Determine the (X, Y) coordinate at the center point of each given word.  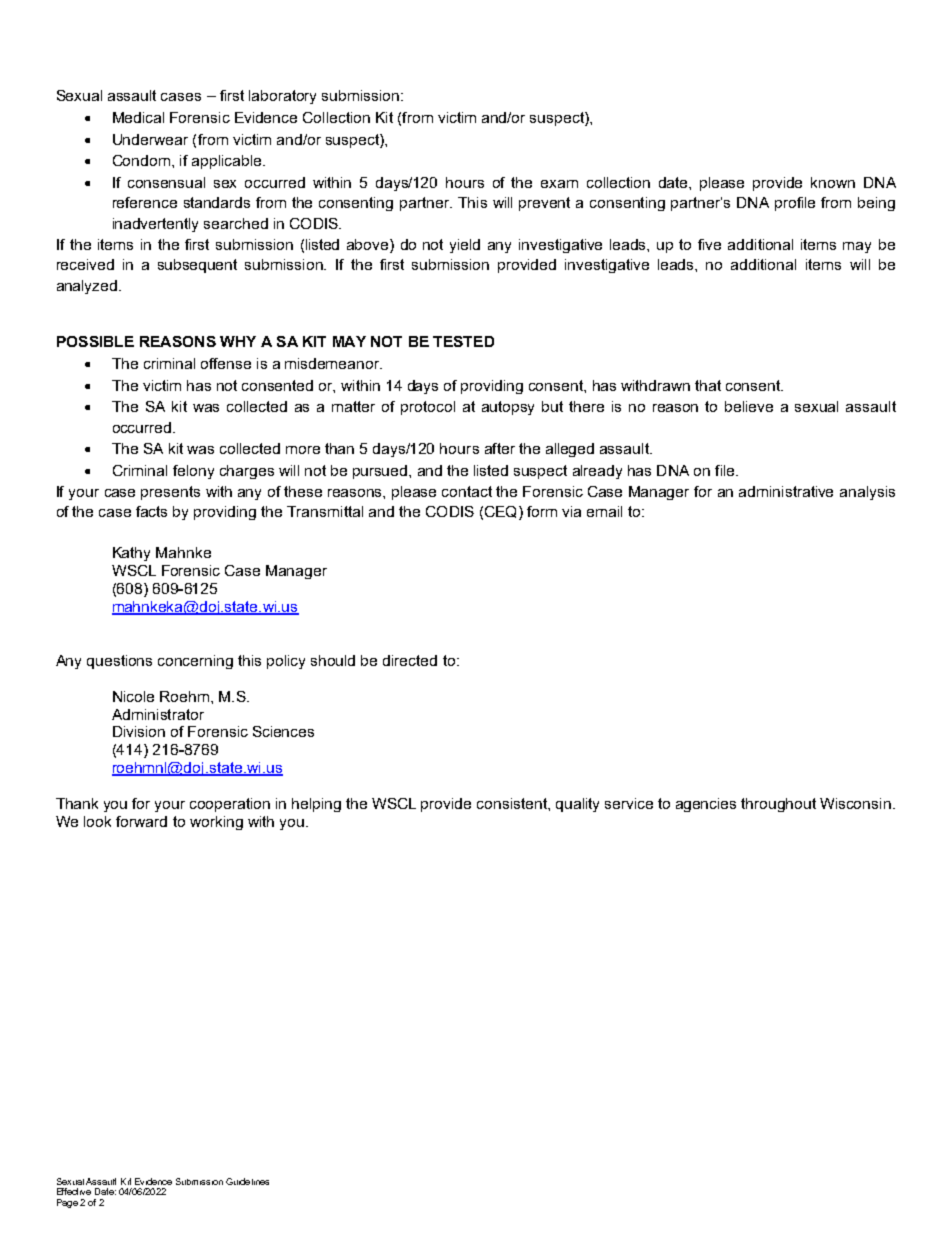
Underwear (150, 139)
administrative (786, 491)
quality (577, 805)
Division (139, 731)
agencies (706, 805)
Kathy (131, 554)
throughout (778, 805)
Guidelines (247, 1181)
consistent (513, 803)
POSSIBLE (95, 341)
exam (559, 184)
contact (467, 491)
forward (141, 821)
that (708, 385)
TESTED (463, 341)
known (833, 182)
